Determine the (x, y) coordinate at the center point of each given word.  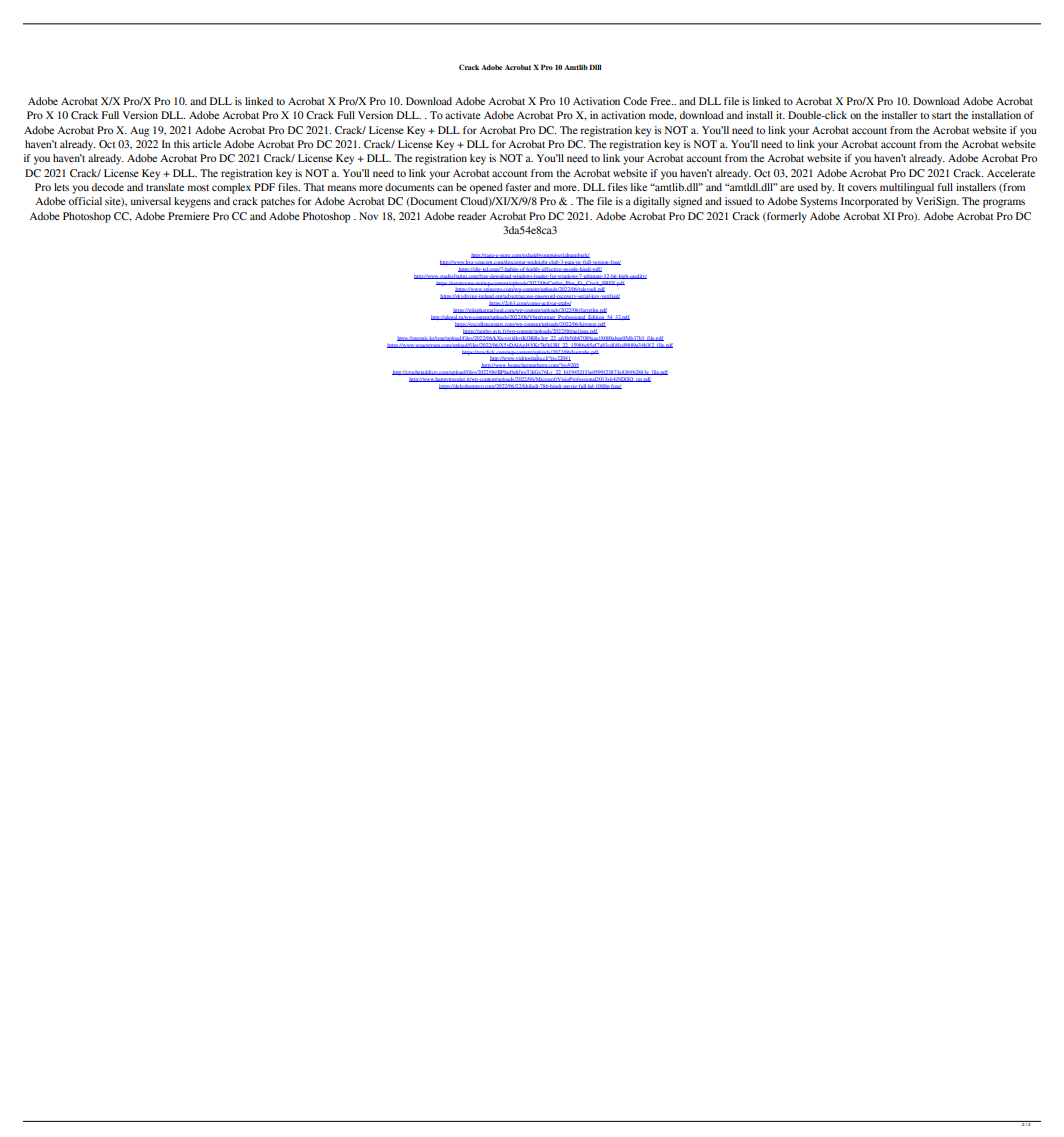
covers (862, 188)
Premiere (189, 216)
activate (463, 115)
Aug (139, 131)
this (182, 144)
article (207, 144)
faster (518, 187)
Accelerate (1011, 173)
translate (165, 187)
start (941, 116)
